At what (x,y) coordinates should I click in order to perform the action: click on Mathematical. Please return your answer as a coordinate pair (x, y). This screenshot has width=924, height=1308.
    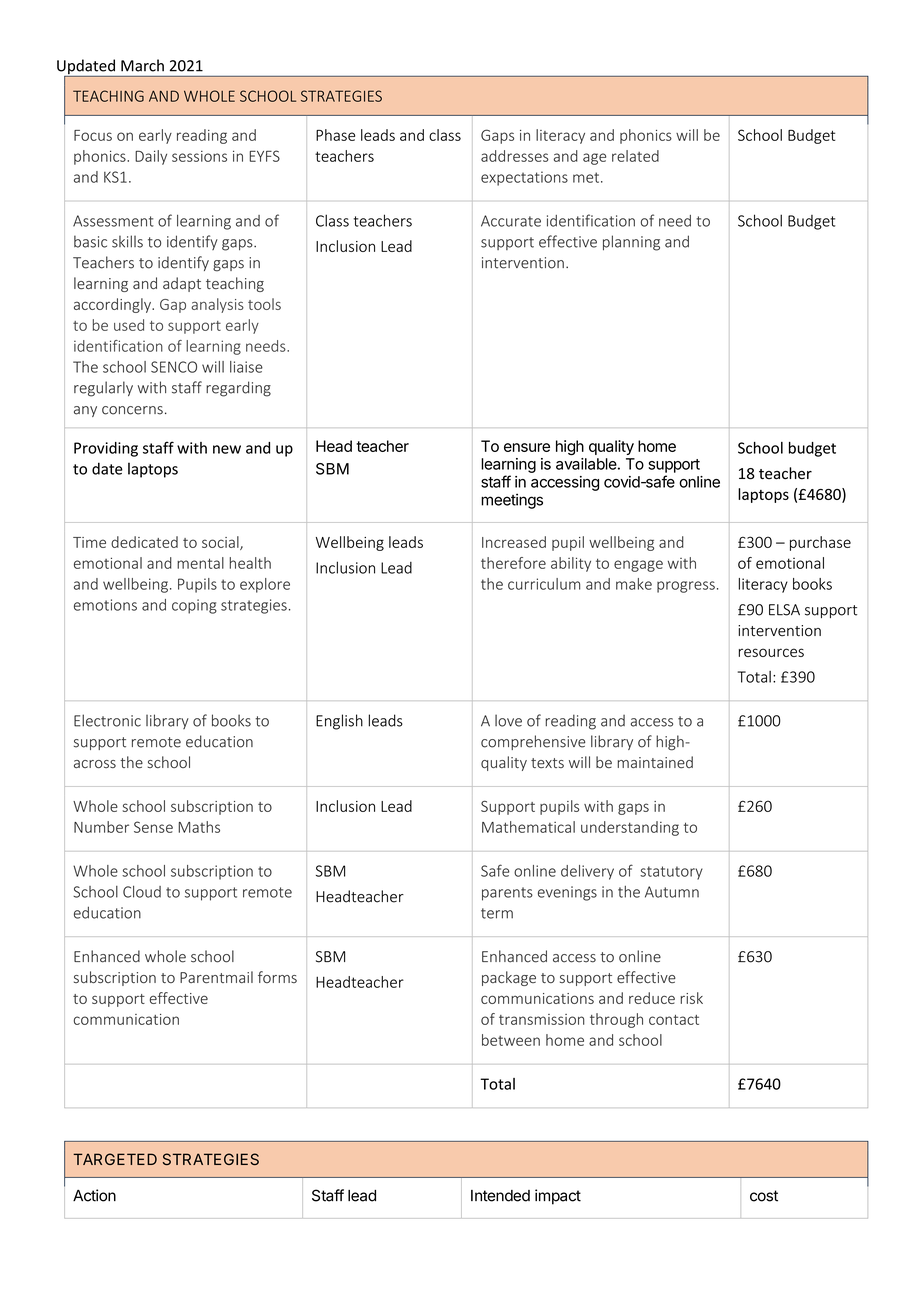
    Looking at the image, I should click on (528, 827).
